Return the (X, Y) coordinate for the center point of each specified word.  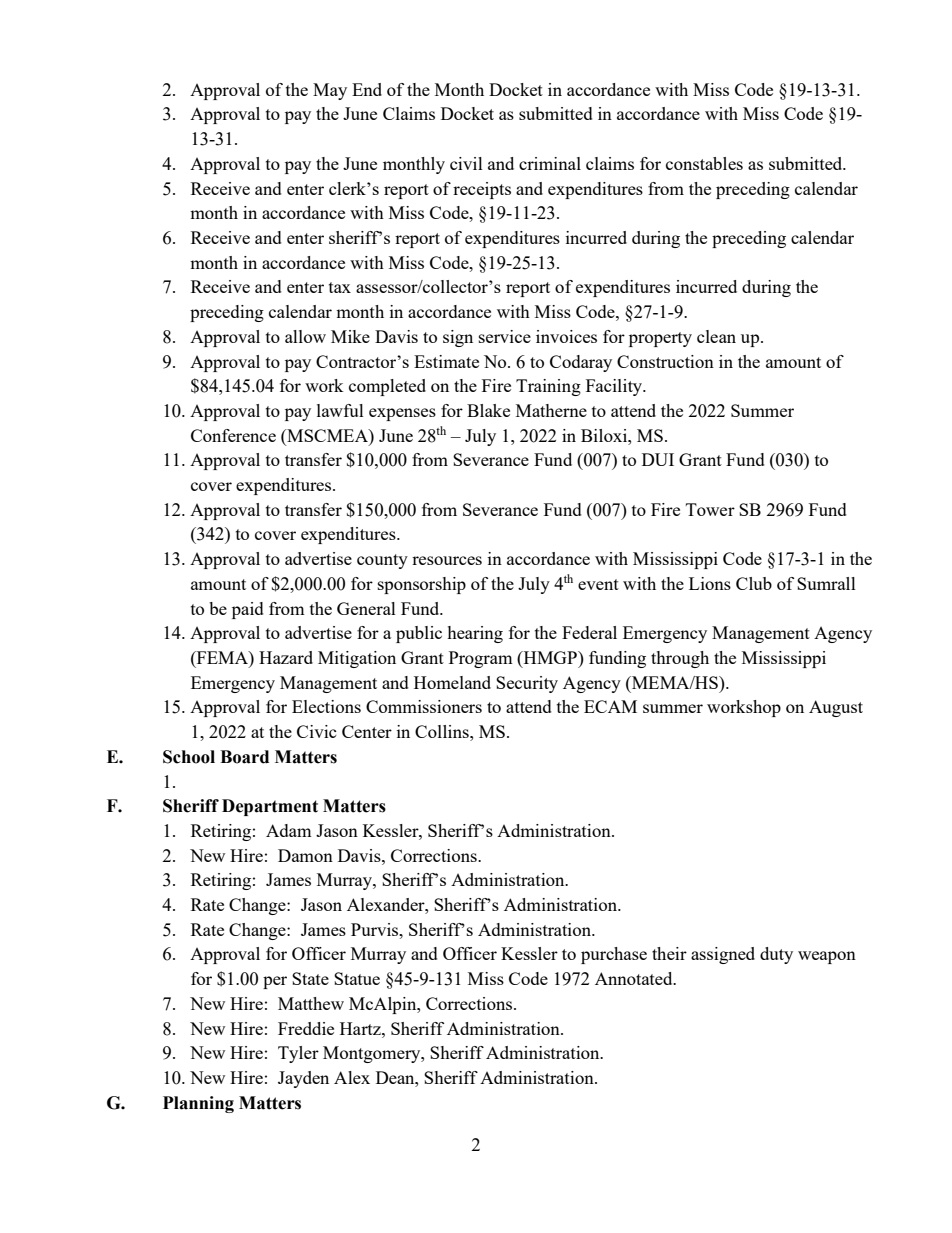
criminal (550, 163)
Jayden (303, 1079)
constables (704, 163)
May (330, 91)
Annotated (635, 978)
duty (776, 955)
